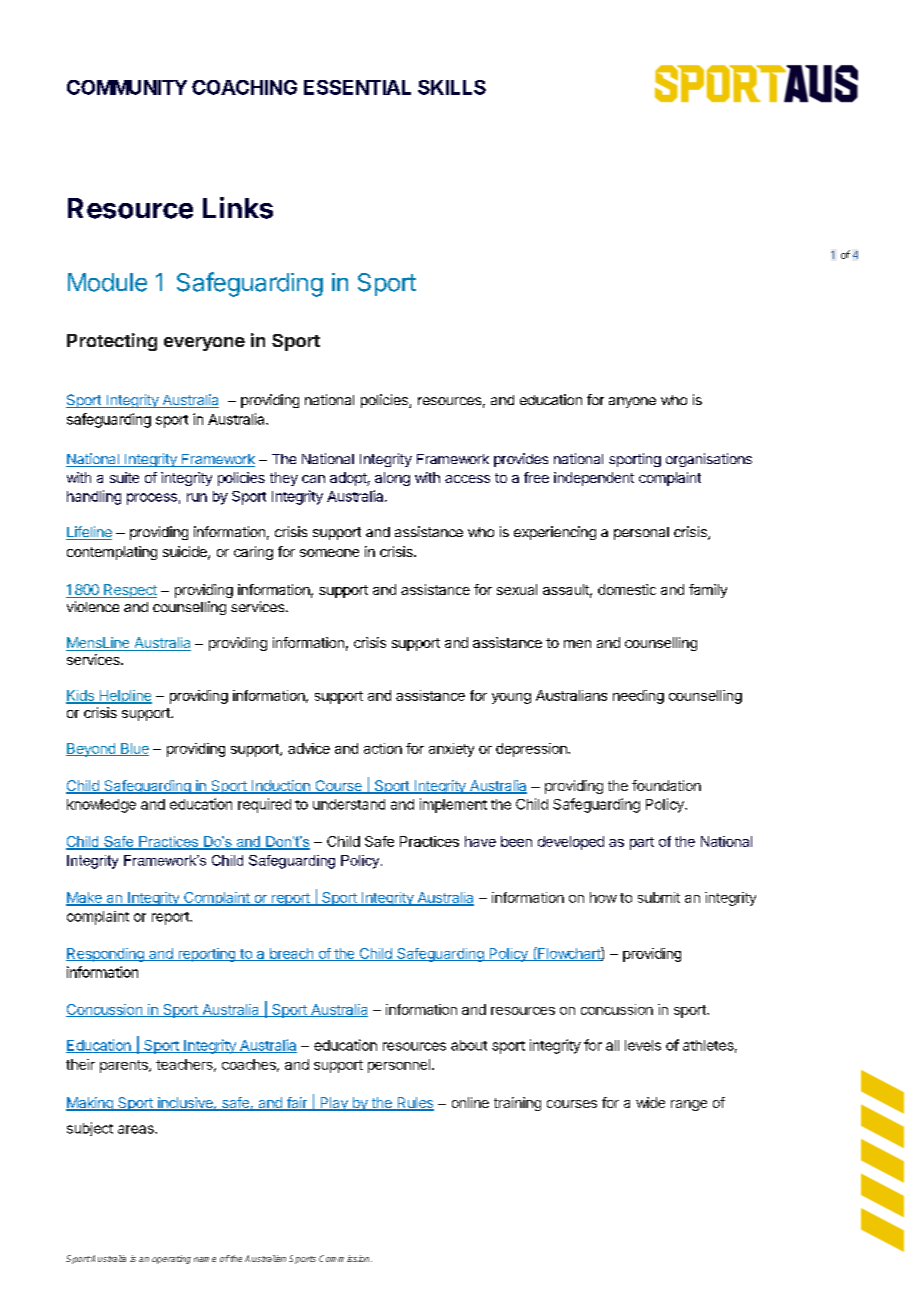 This image has height=1308, width=924. I want to click on operating, so click(171, 1259).
